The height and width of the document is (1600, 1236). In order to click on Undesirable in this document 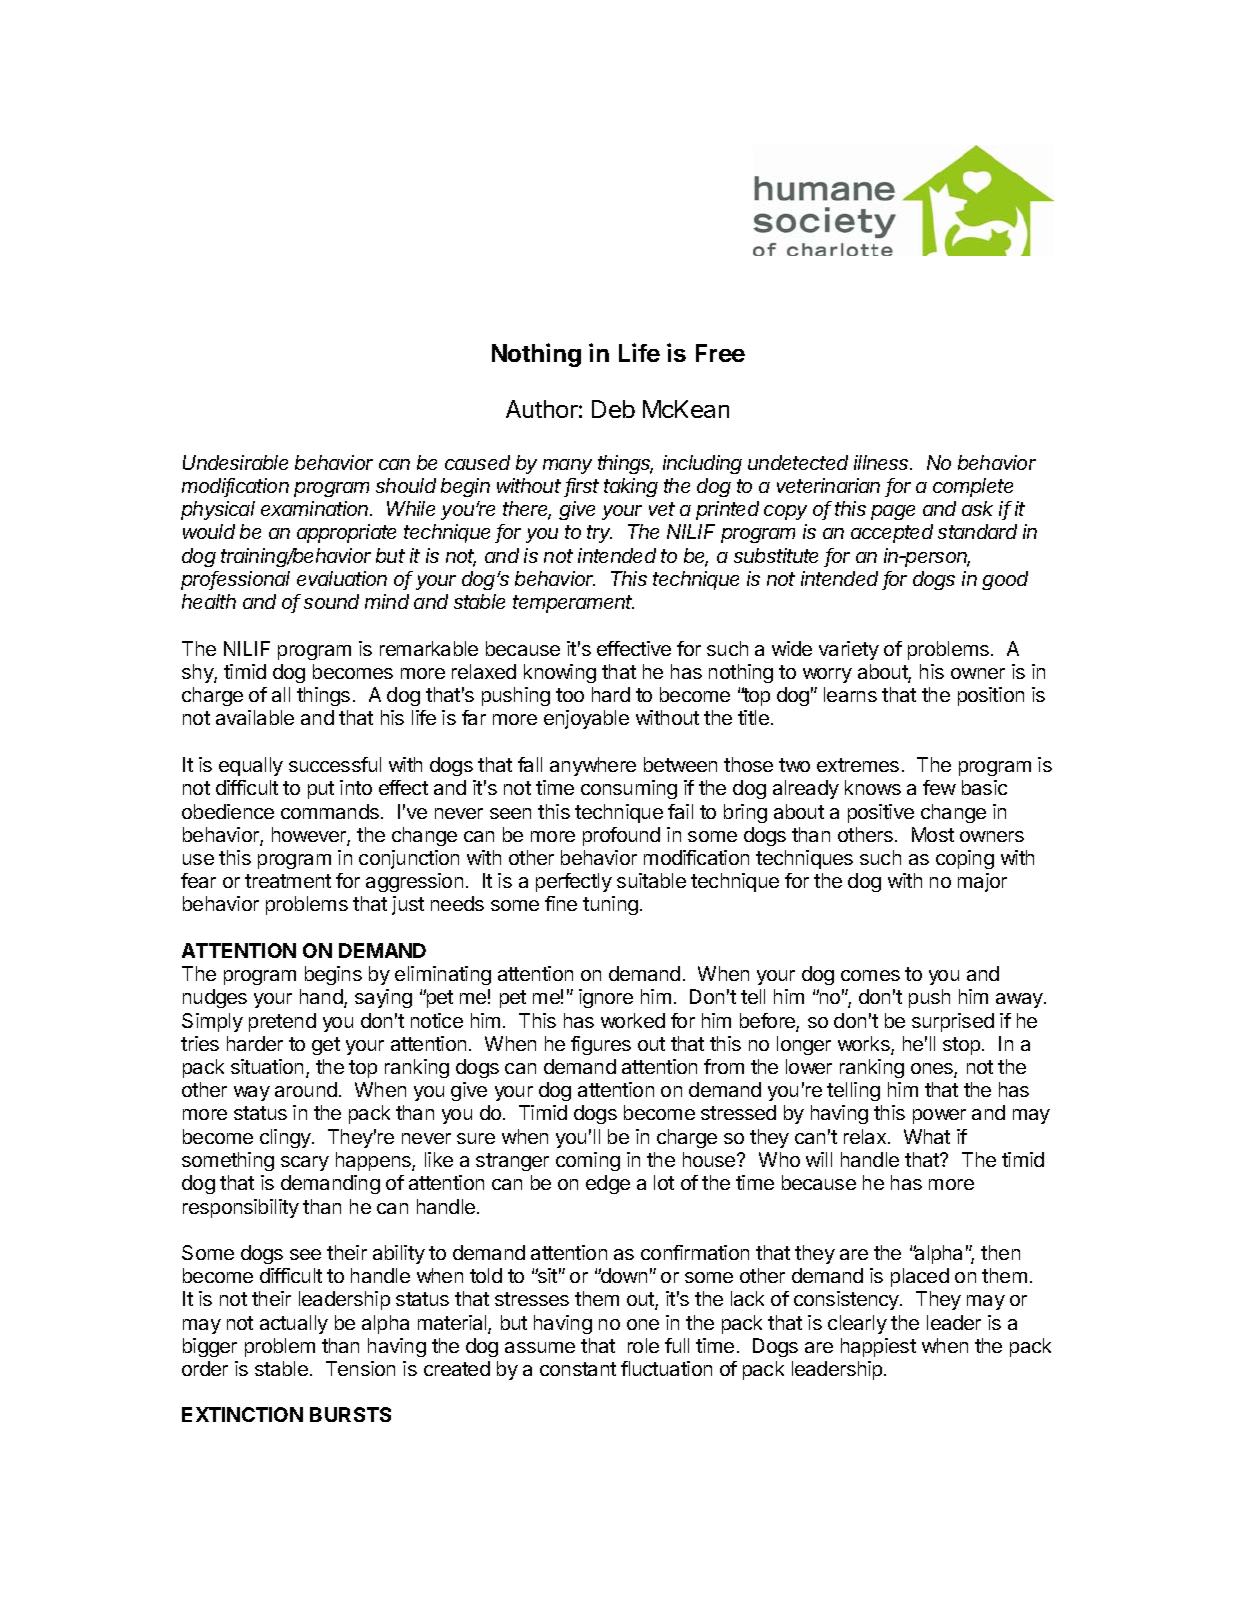, I will do `click(235, 462)`.
